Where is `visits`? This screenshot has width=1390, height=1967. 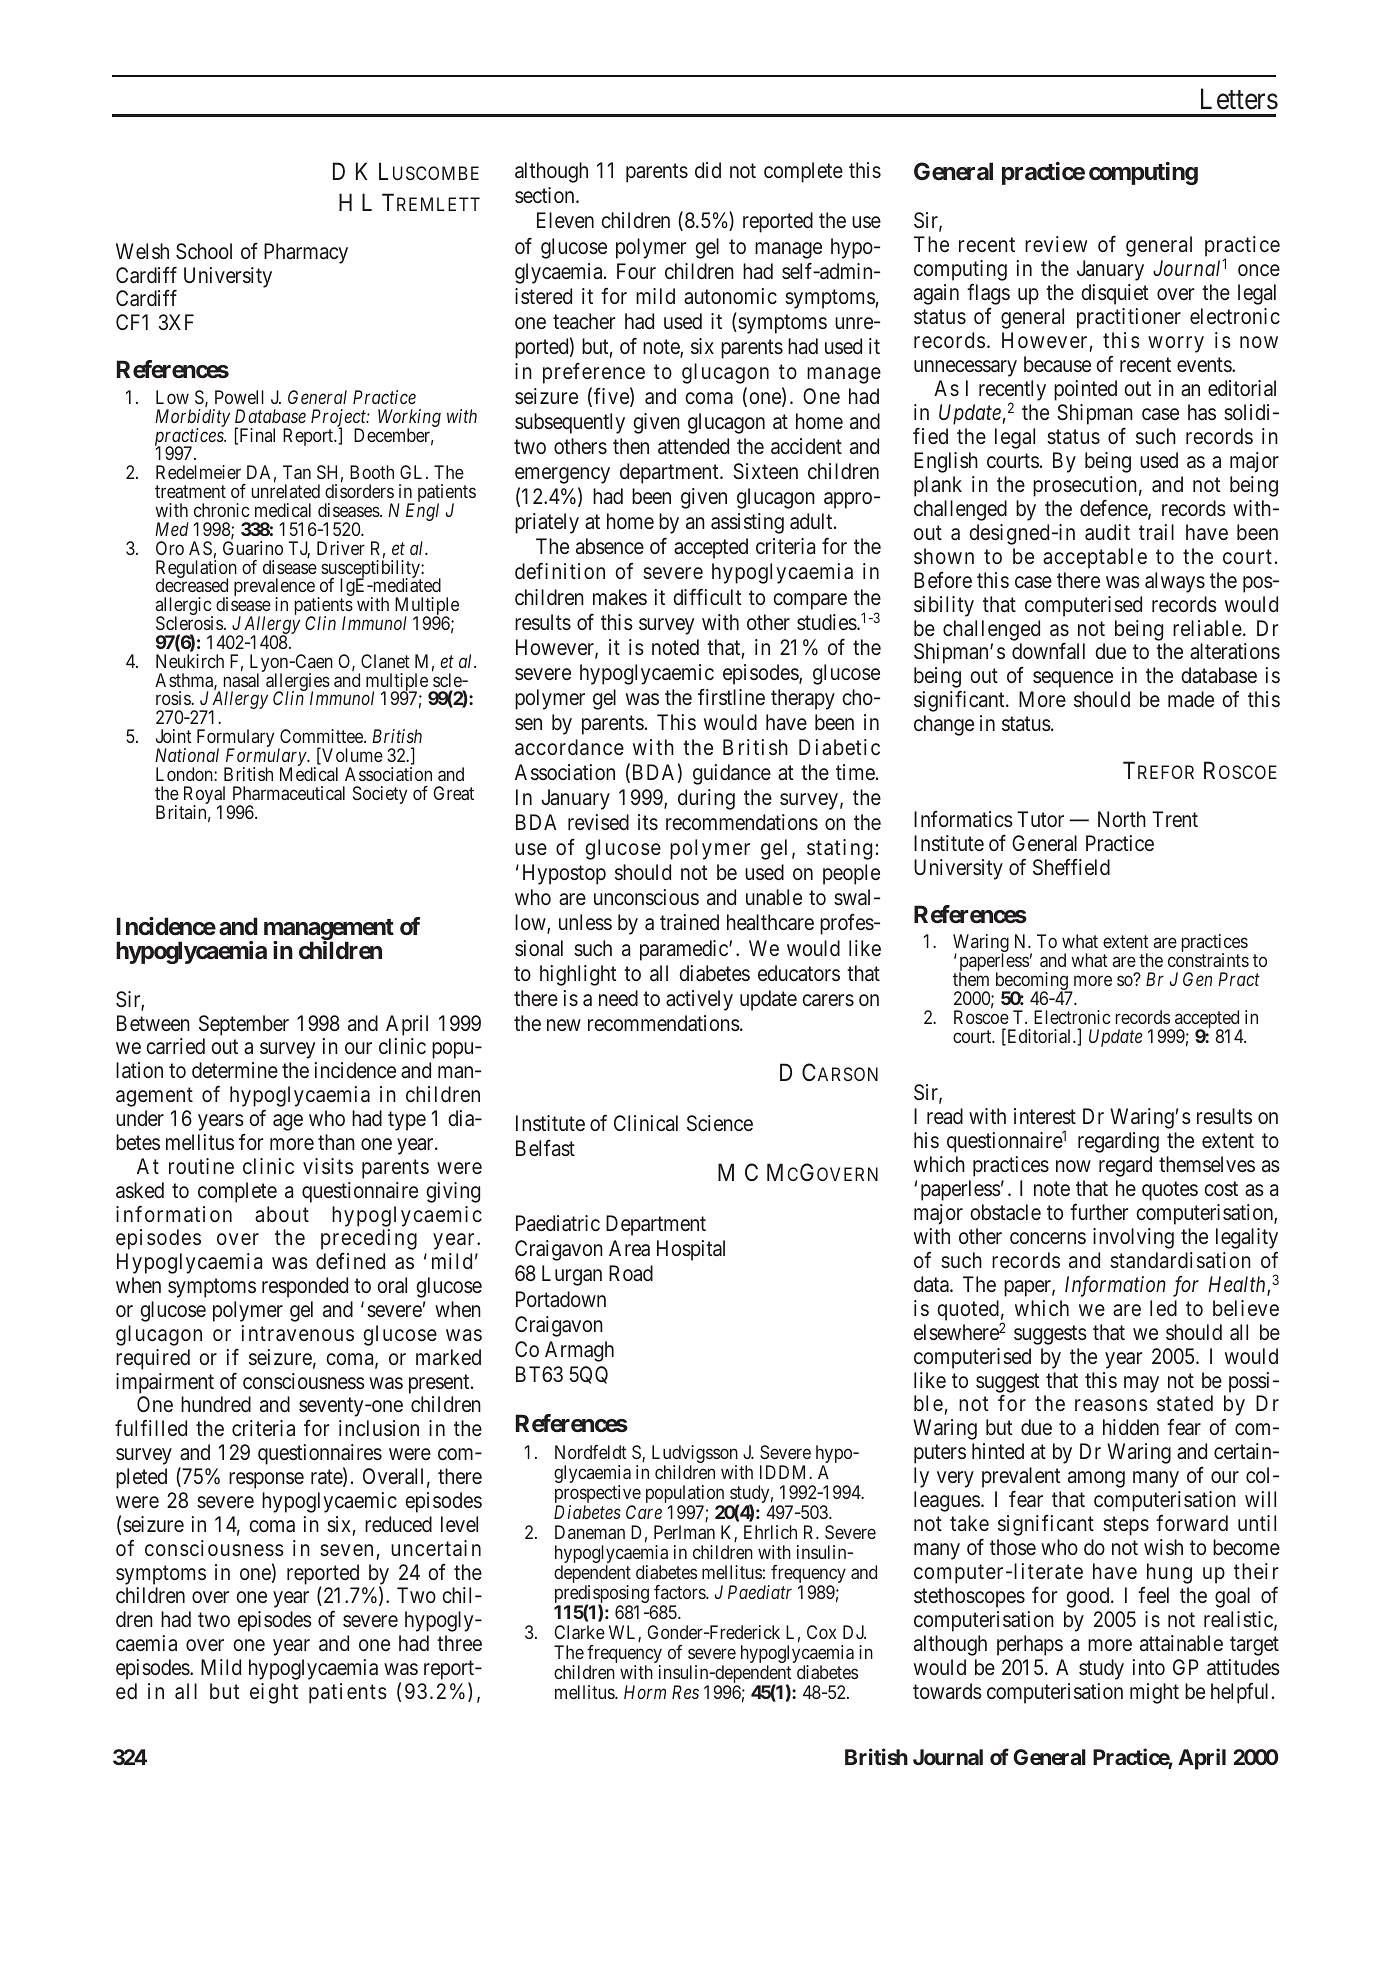 visits is located at coordinates (328, 1166).
